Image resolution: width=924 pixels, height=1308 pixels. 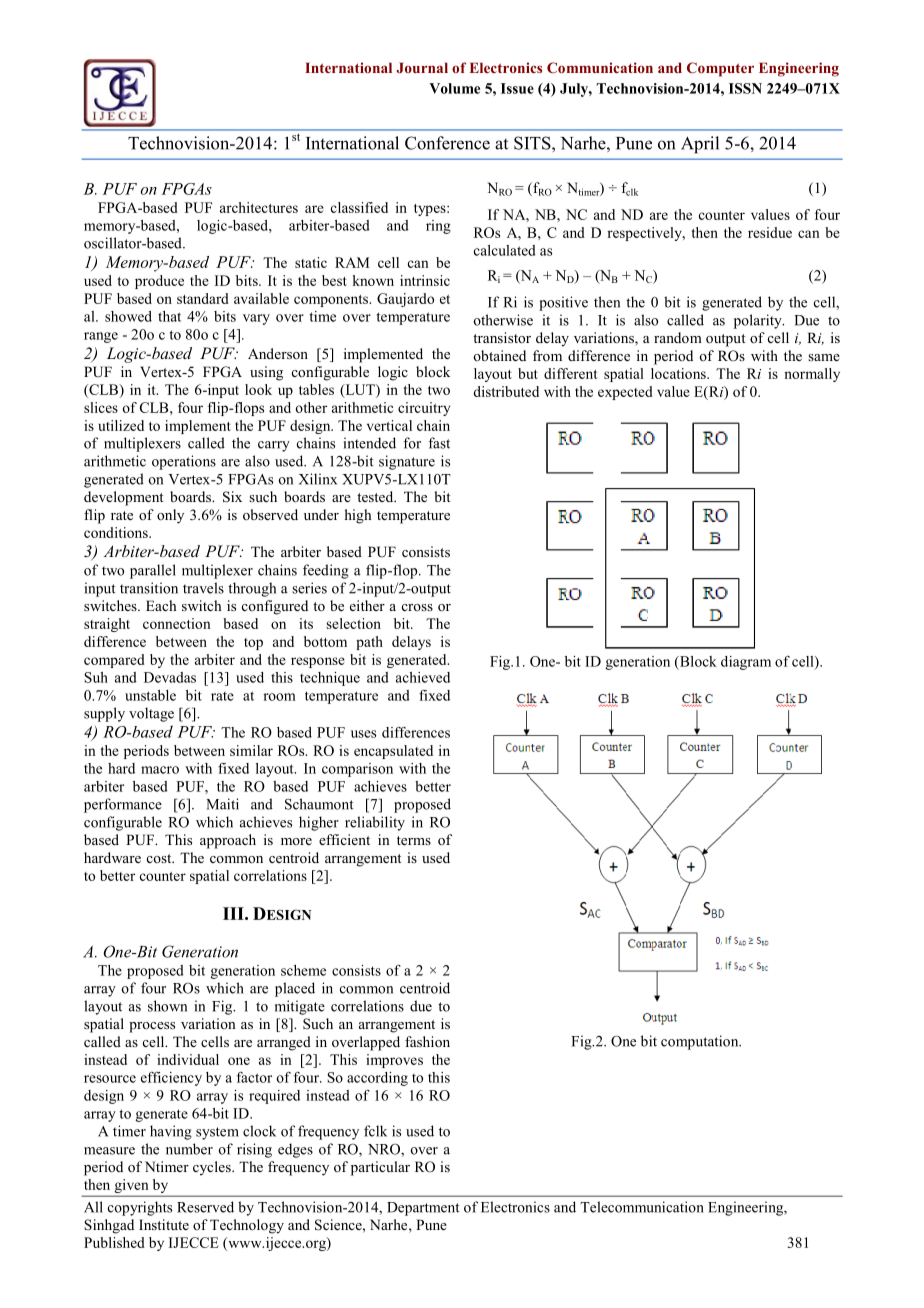 I want to click on Volume, so click(x=454, y=88).
